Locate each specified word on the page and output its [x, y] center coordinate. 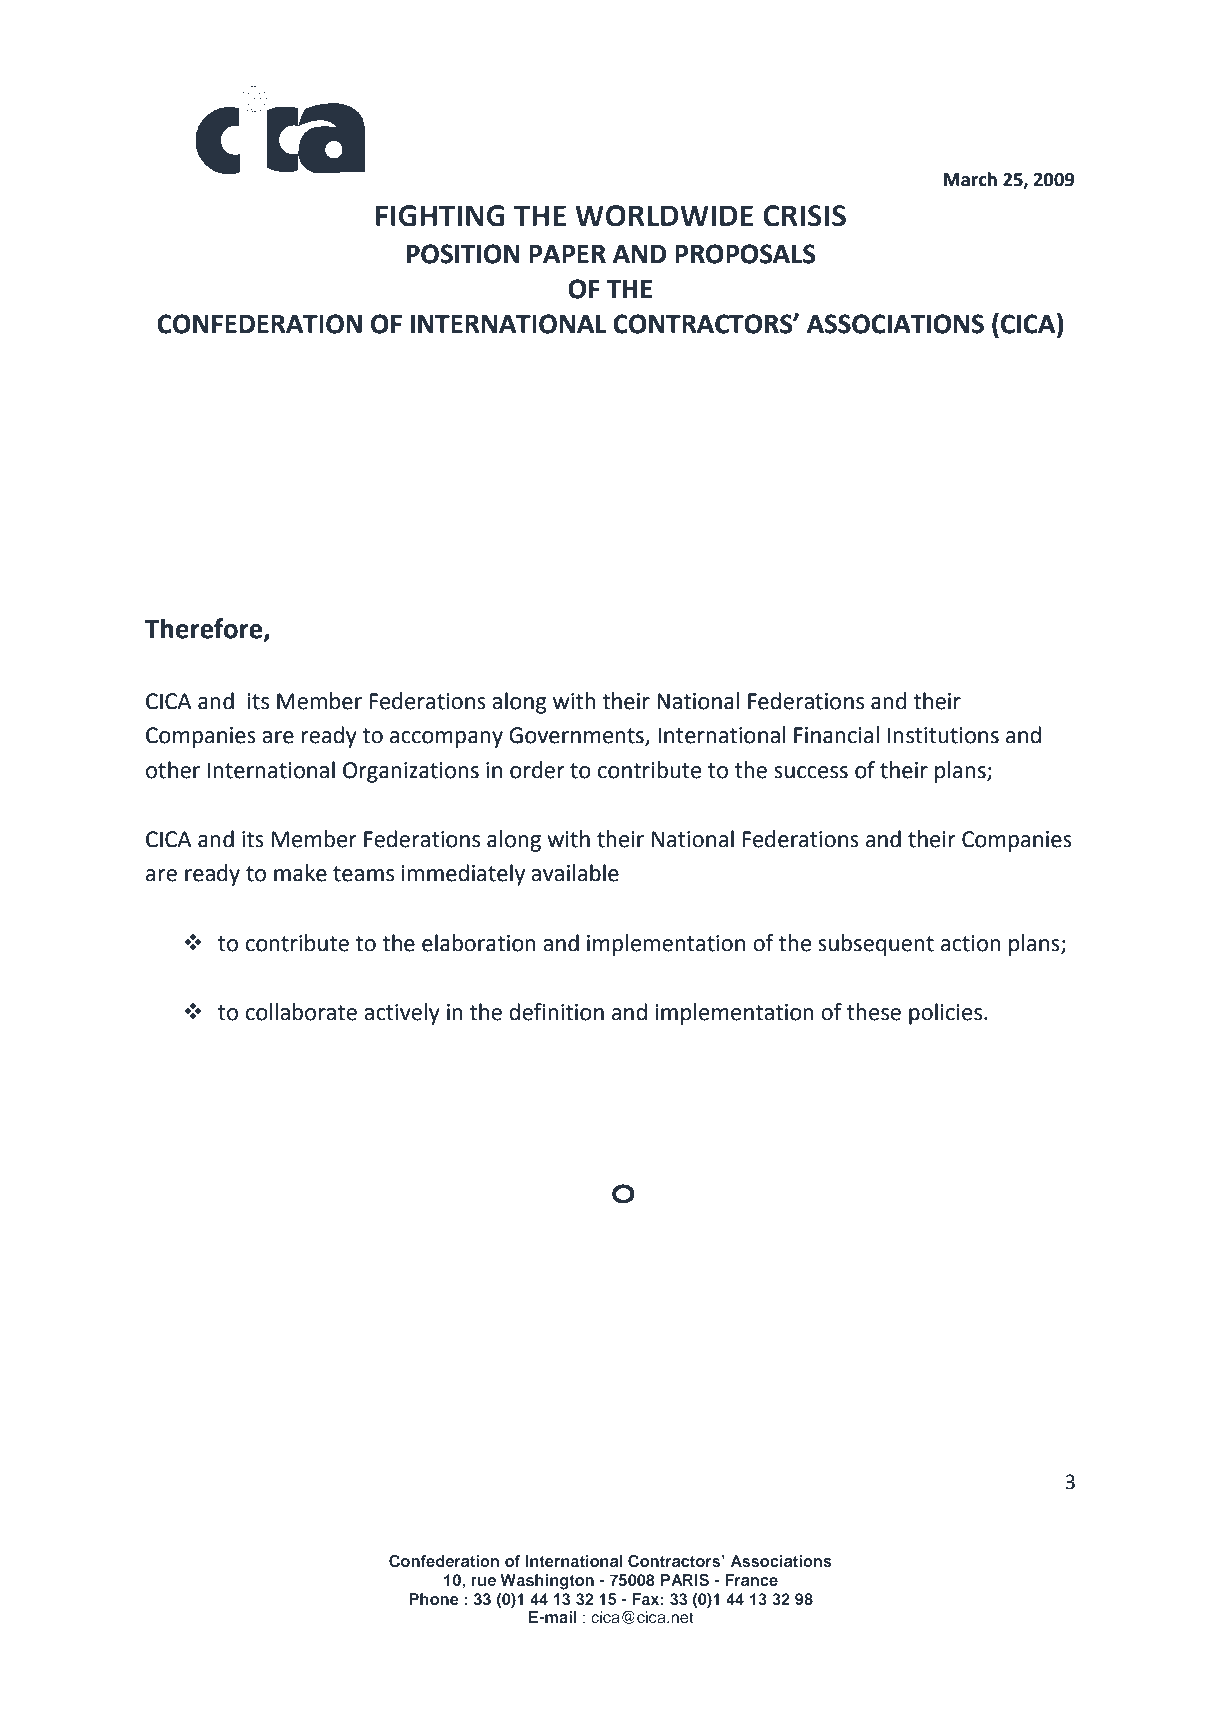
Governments [577, 736]
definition [556, 1012]
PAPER [567, 254]
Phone [434, 1599]
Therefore [205, 629]
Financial [836, 735]
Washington [547, 1582]
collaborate [301, 1012]
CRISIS [804, 216]
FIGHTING [440, 216]
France [751, 1580]
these [874, 1012]
